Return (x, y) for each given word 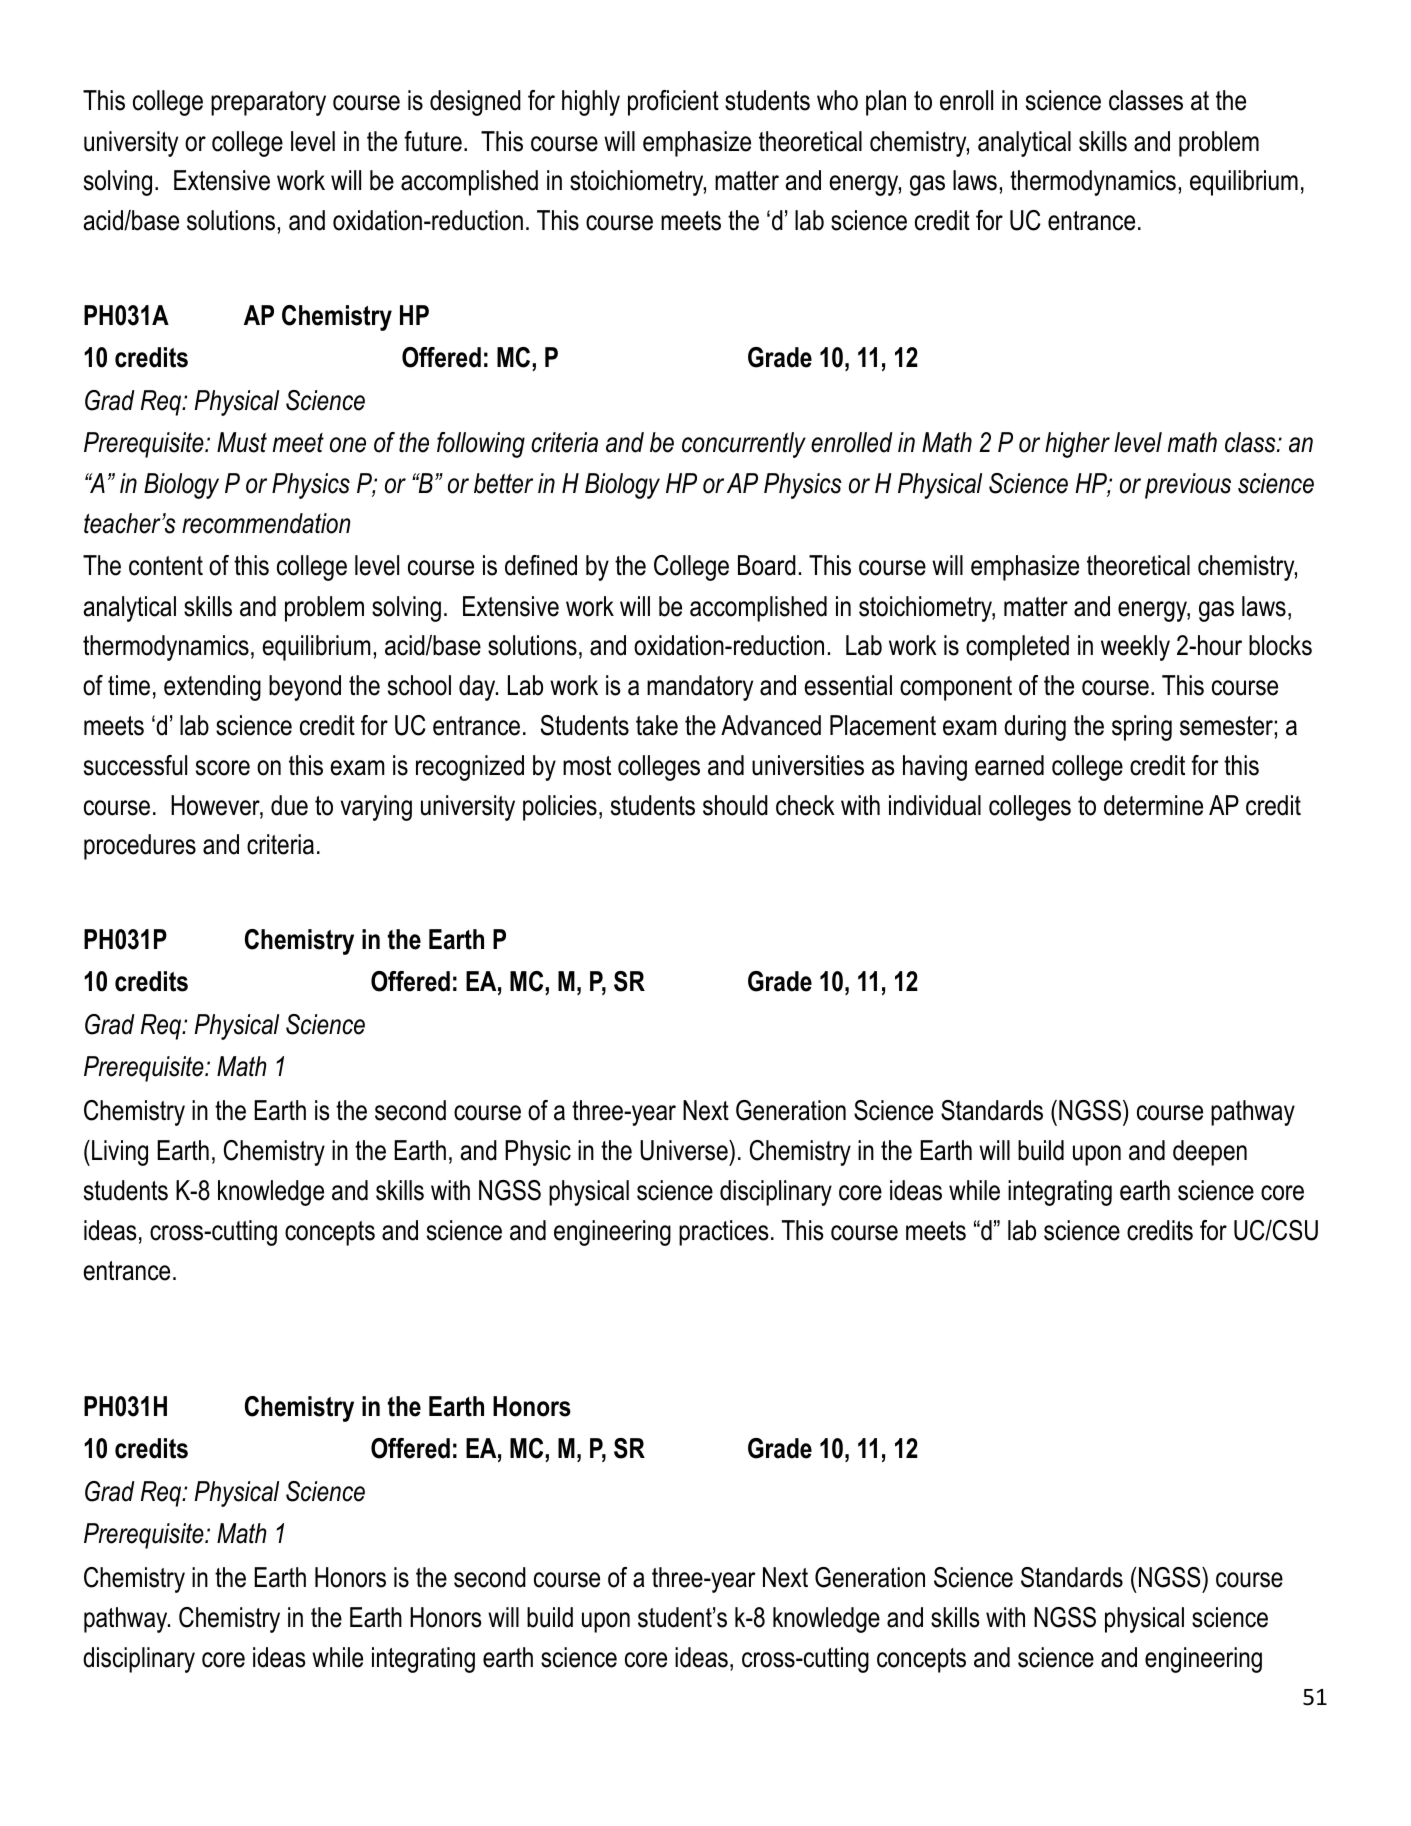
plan (886, 103)
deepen (1210, 1153)
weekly (1135, 648)
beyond (305, 688)
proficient (673, 103)
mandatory (700, 688)
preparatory (268, 103)
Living (120, 1153)
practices (723, 1233)
